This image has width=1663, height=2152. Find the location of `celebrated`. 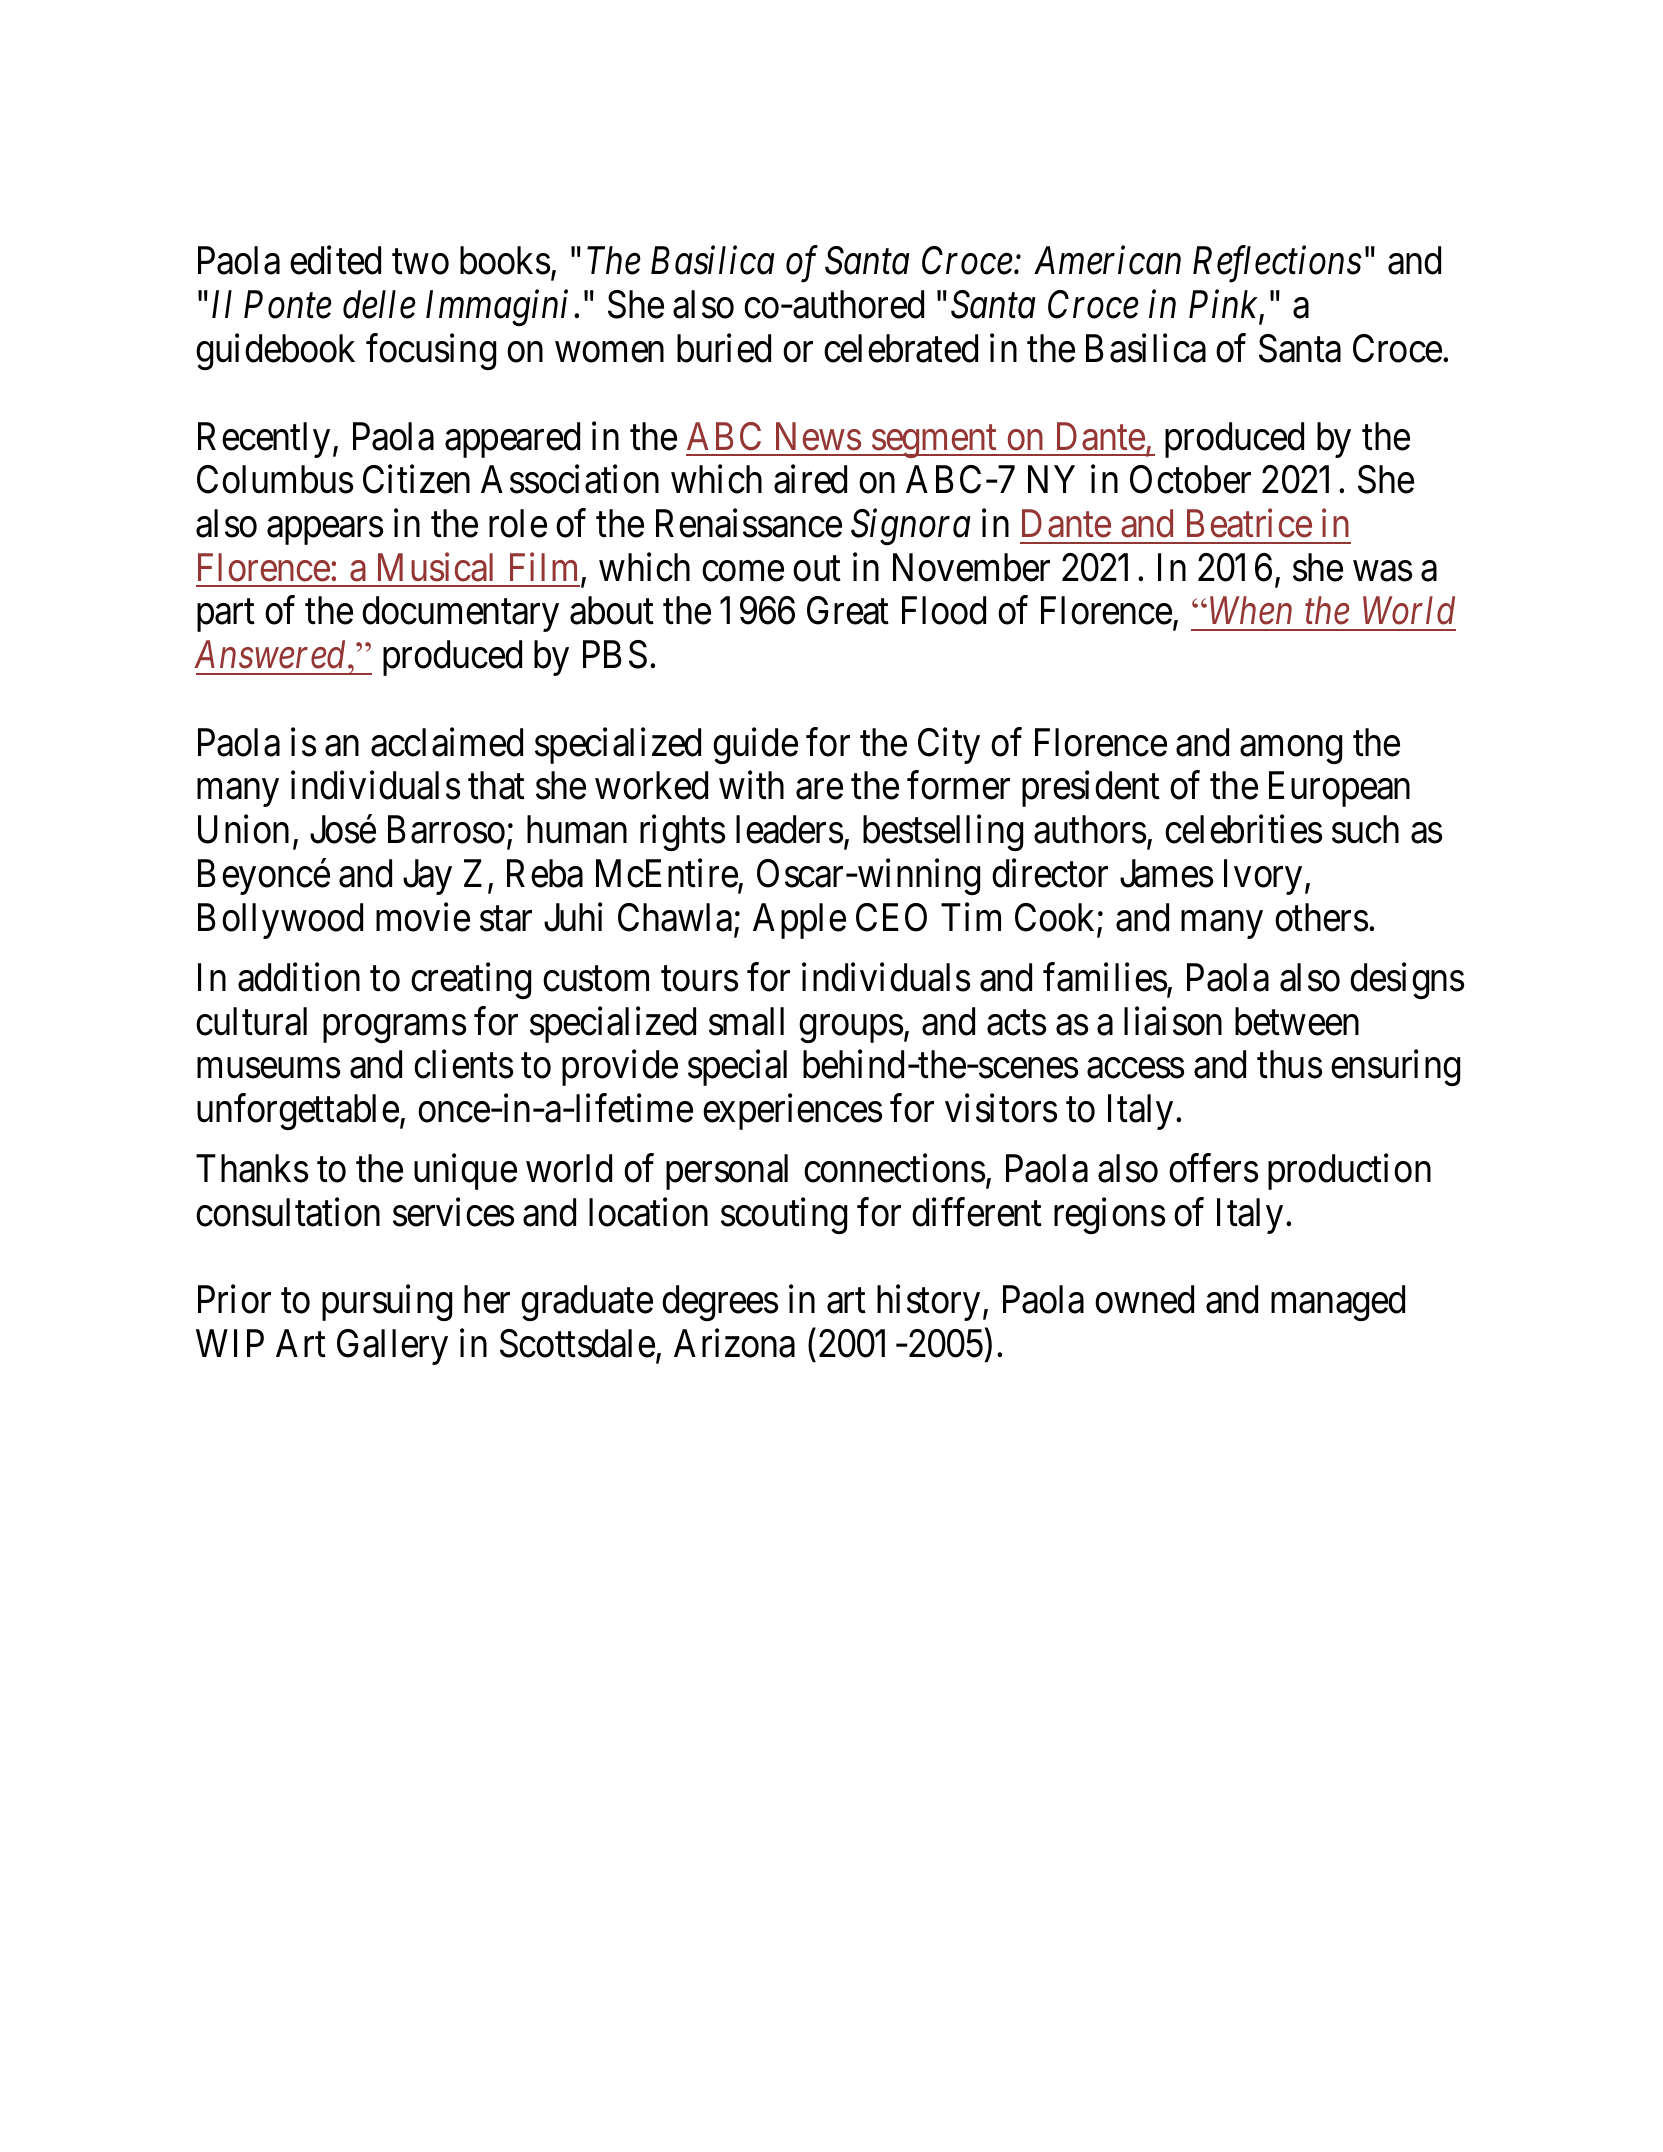

celebrated is located at coordinates (901, 348).
